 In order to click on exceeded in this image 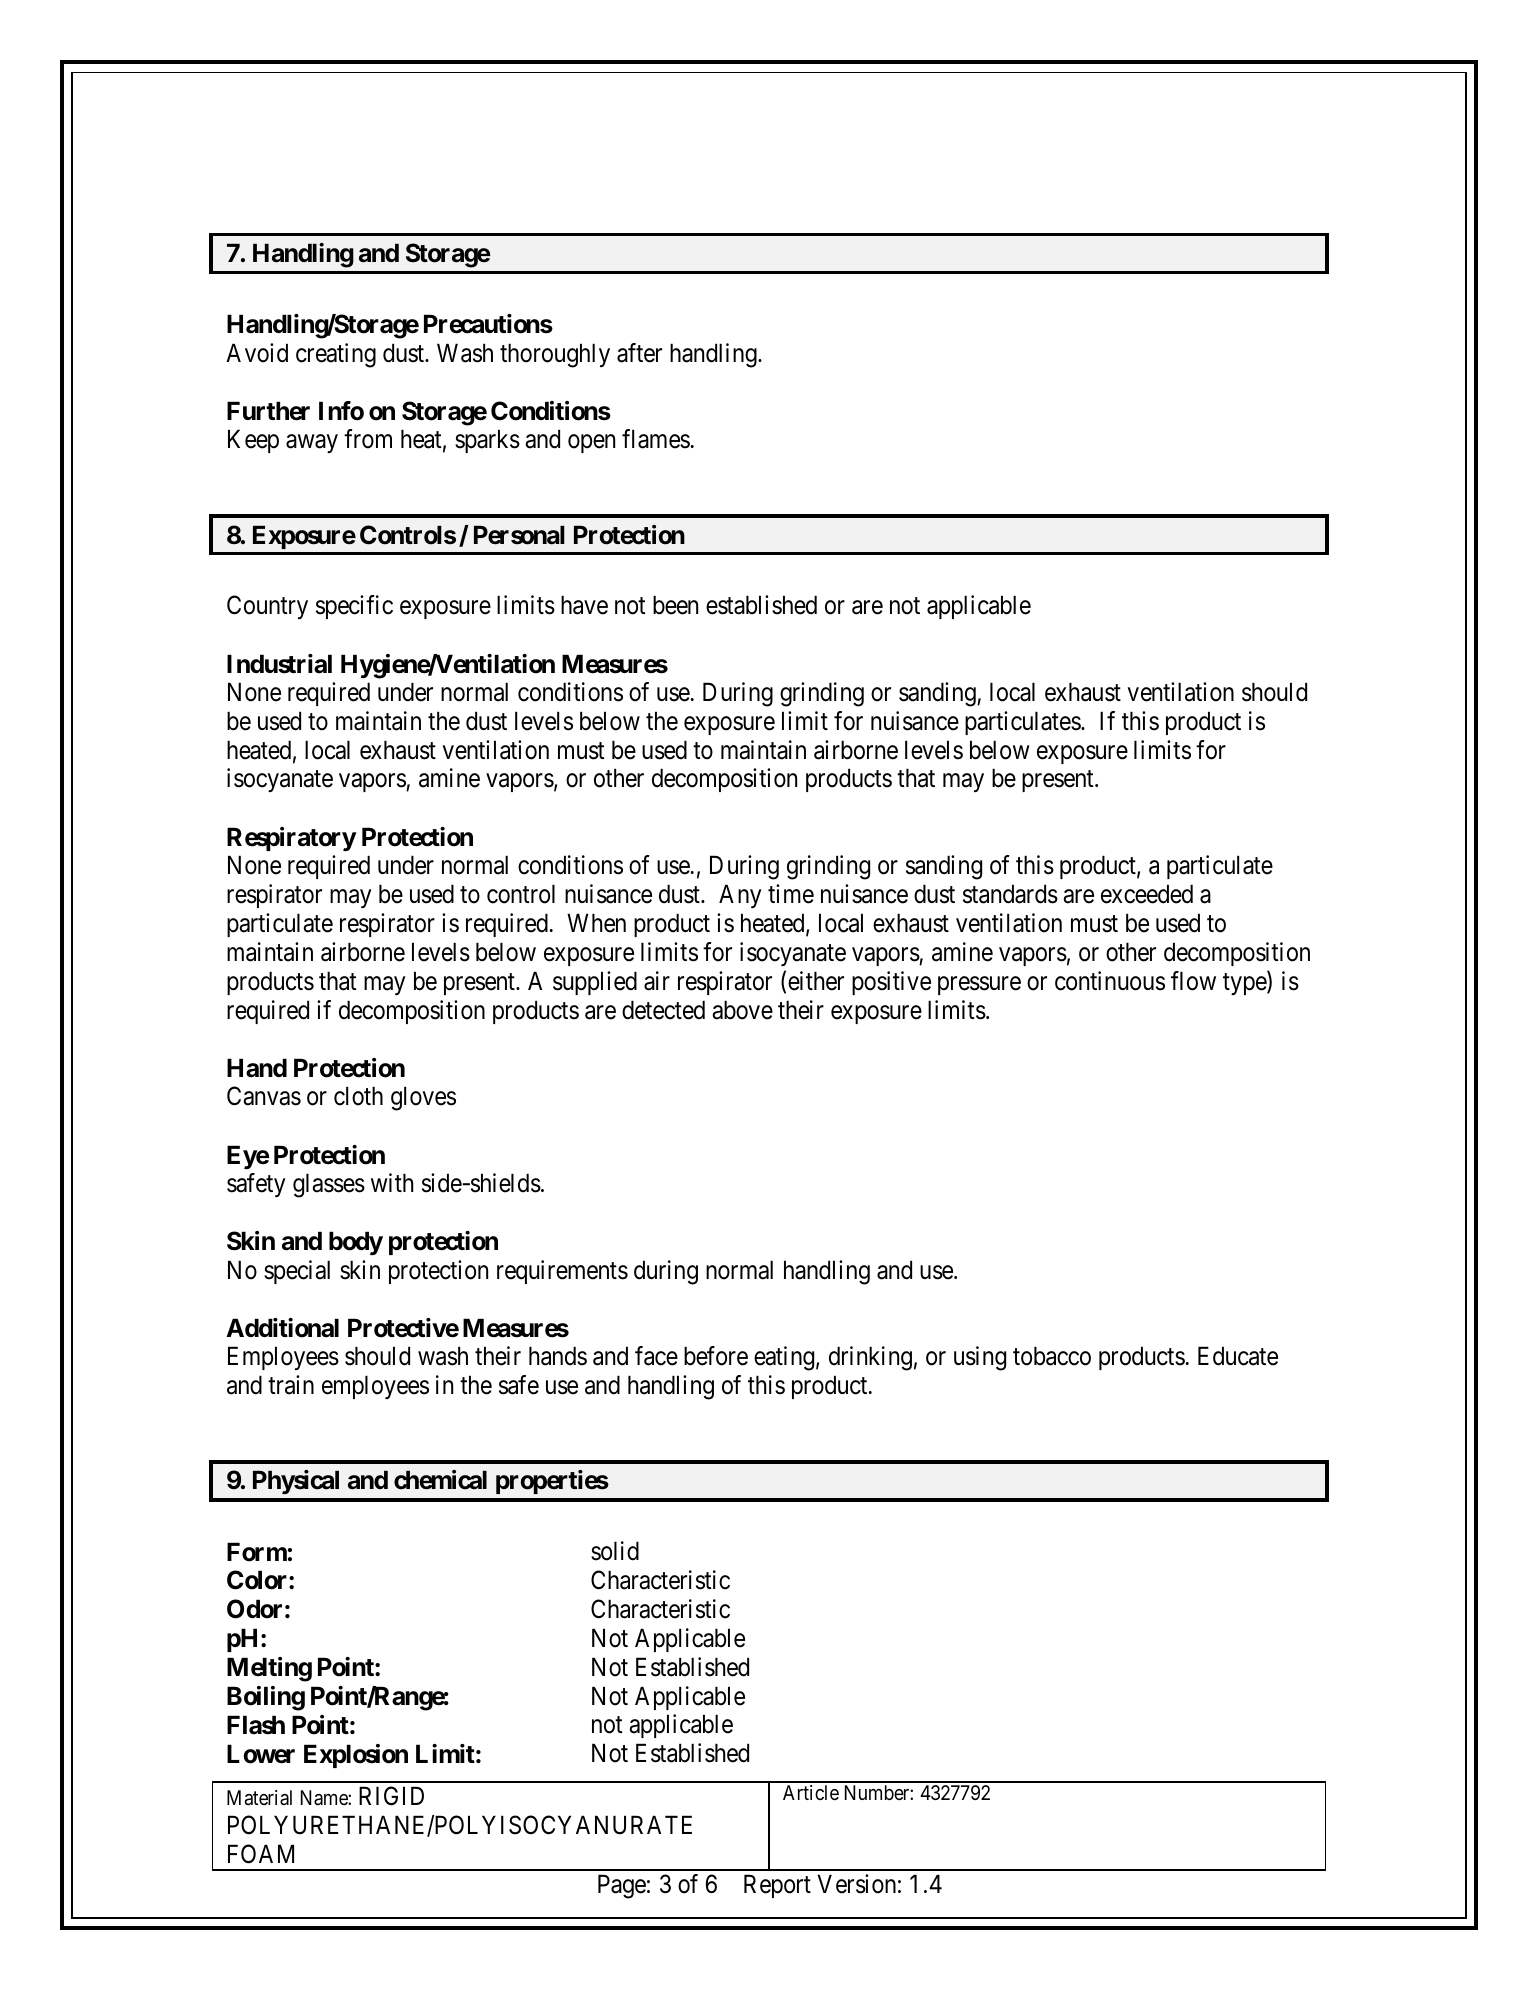, I will do `click(1147, 894)`.
